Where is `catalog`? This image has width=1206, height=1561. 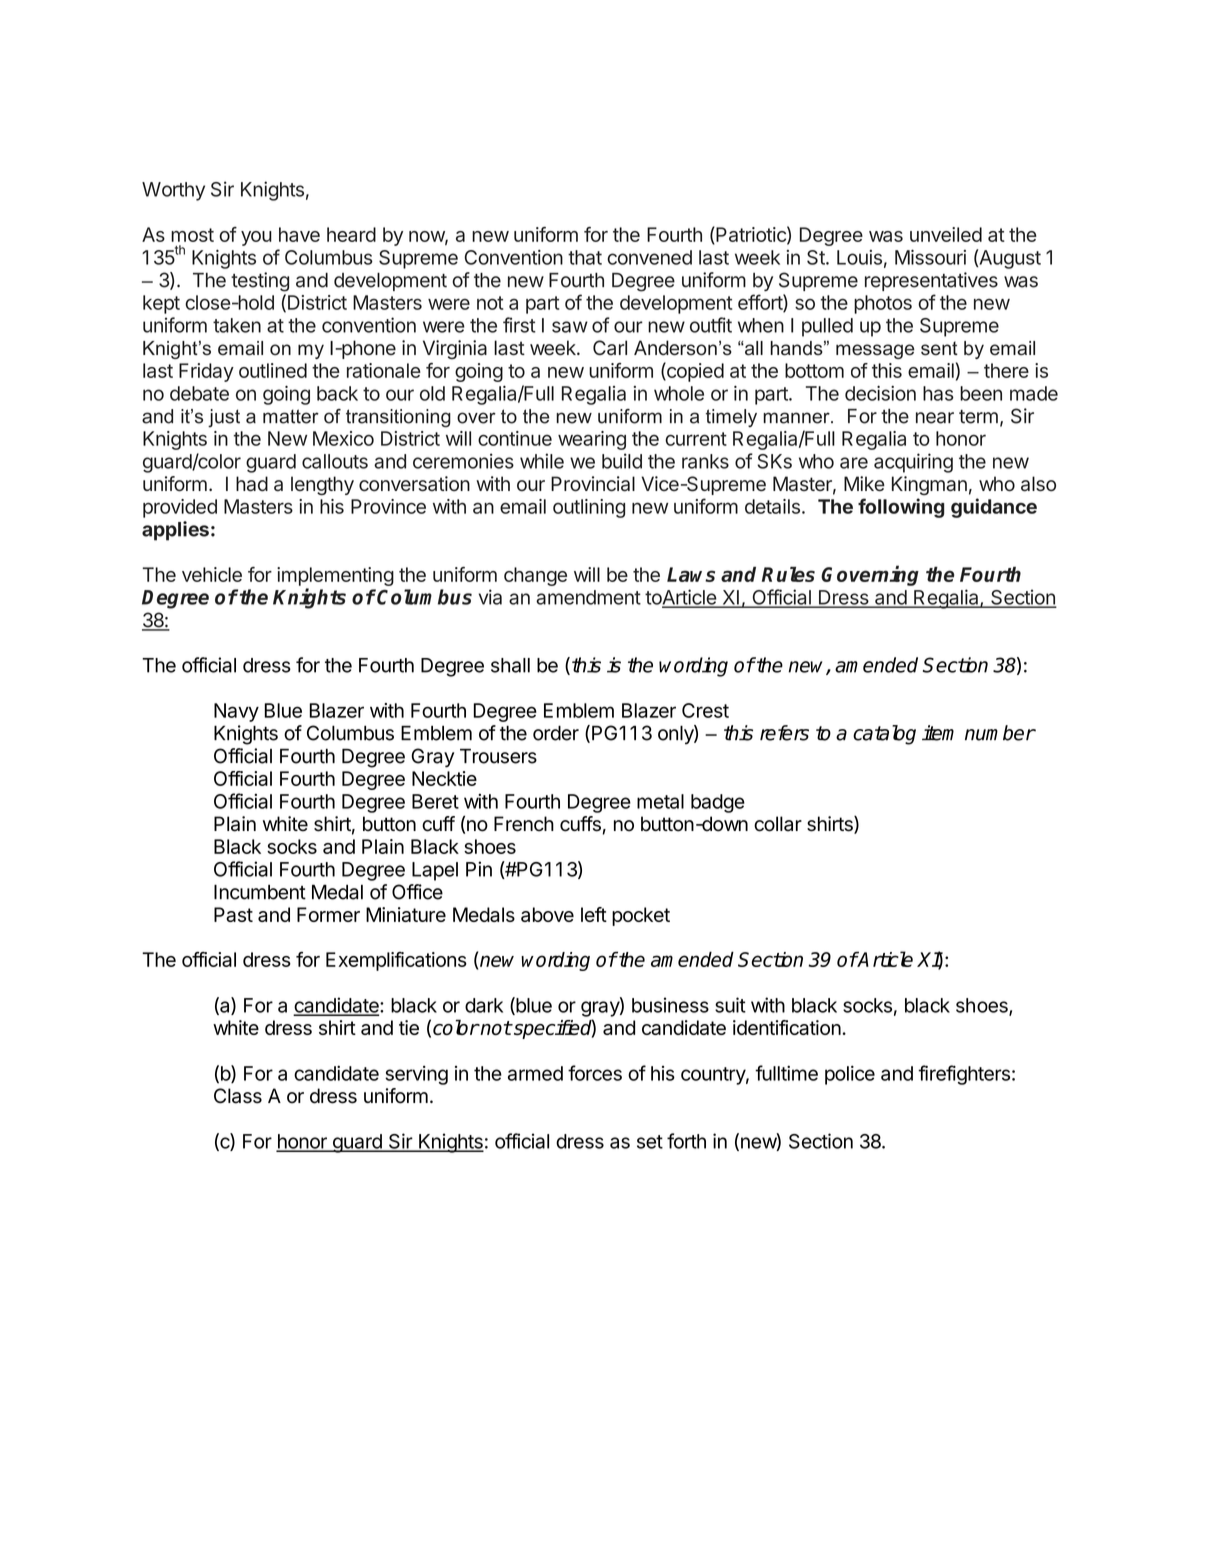
catalog is located at coordinates (884, 735).
